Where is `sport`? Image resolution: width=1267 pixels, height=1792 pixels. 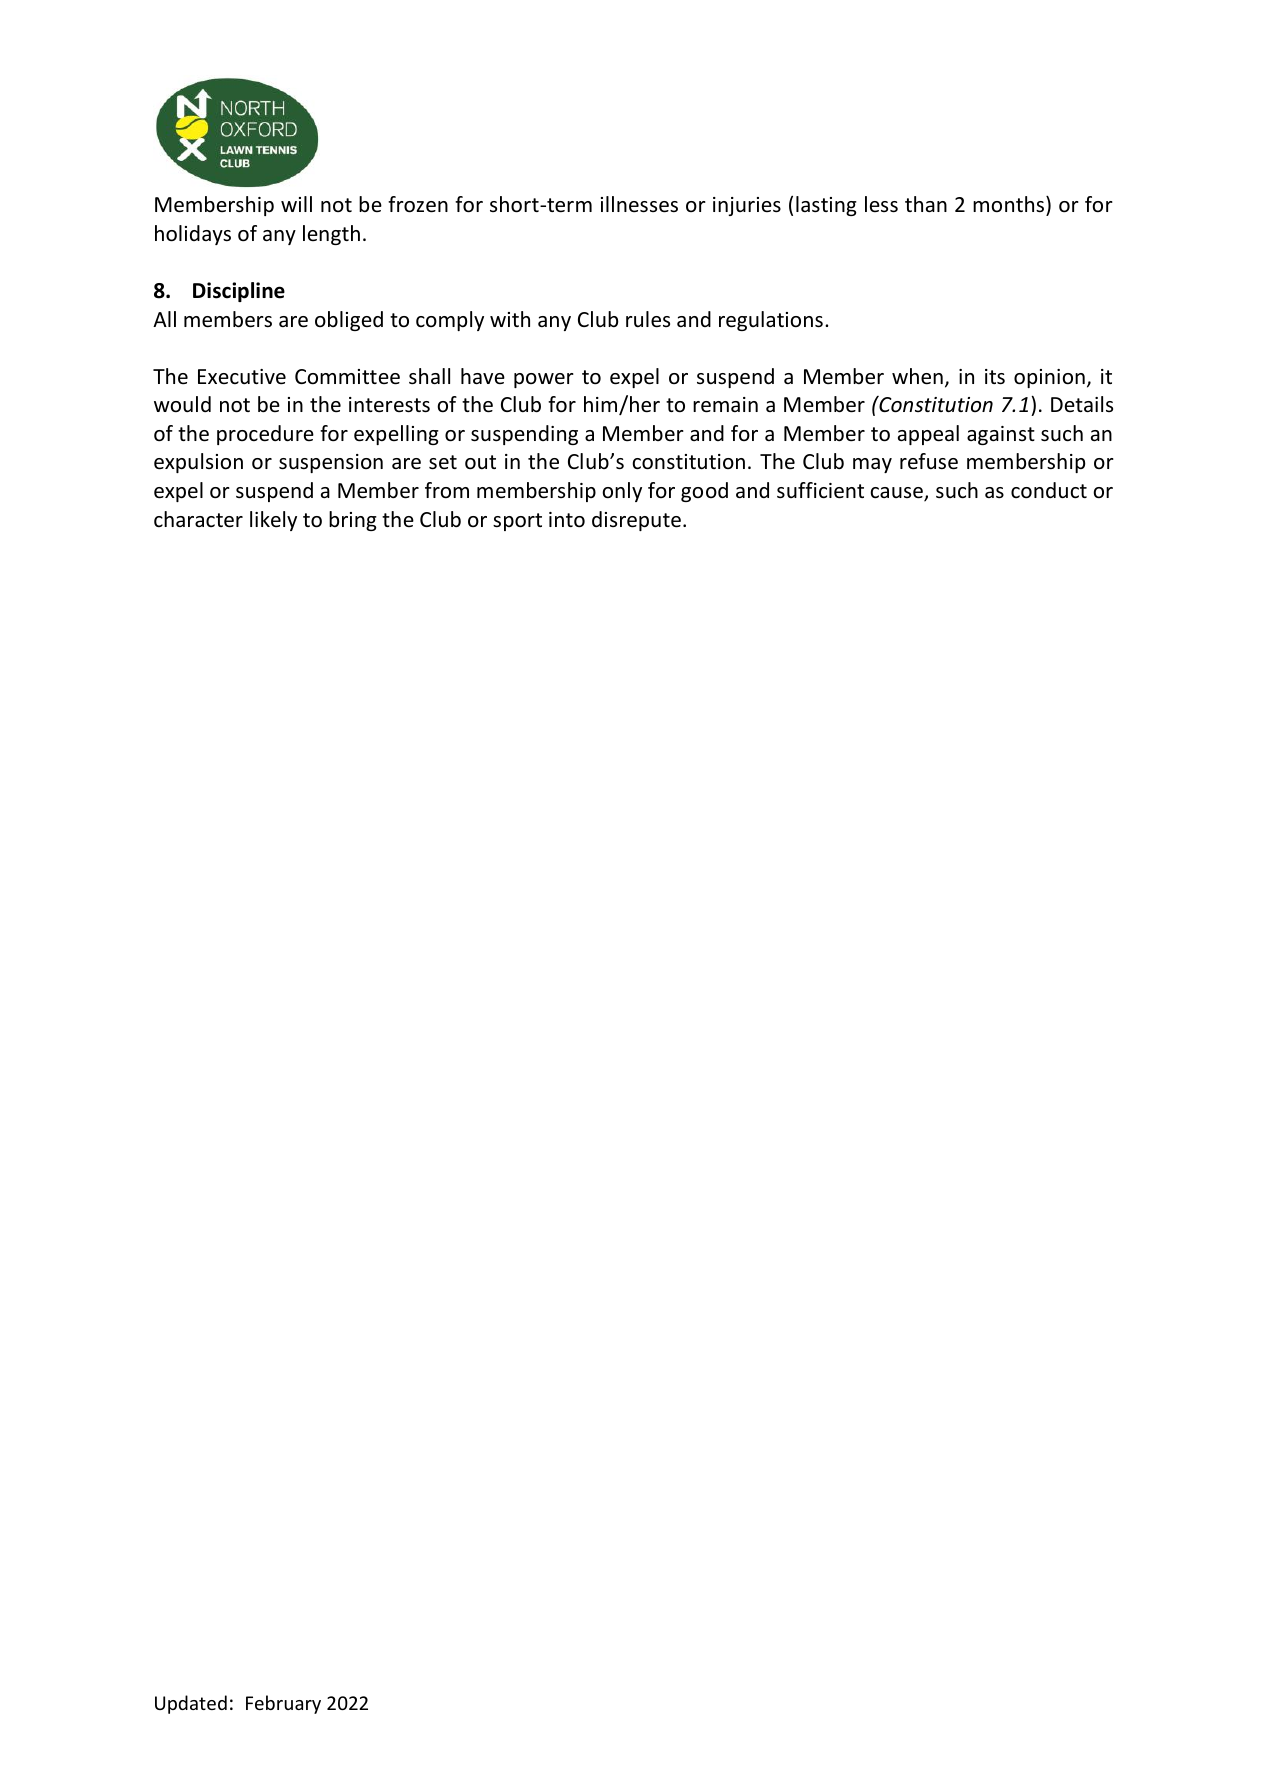
sport is located at coordinates (517, 522).
